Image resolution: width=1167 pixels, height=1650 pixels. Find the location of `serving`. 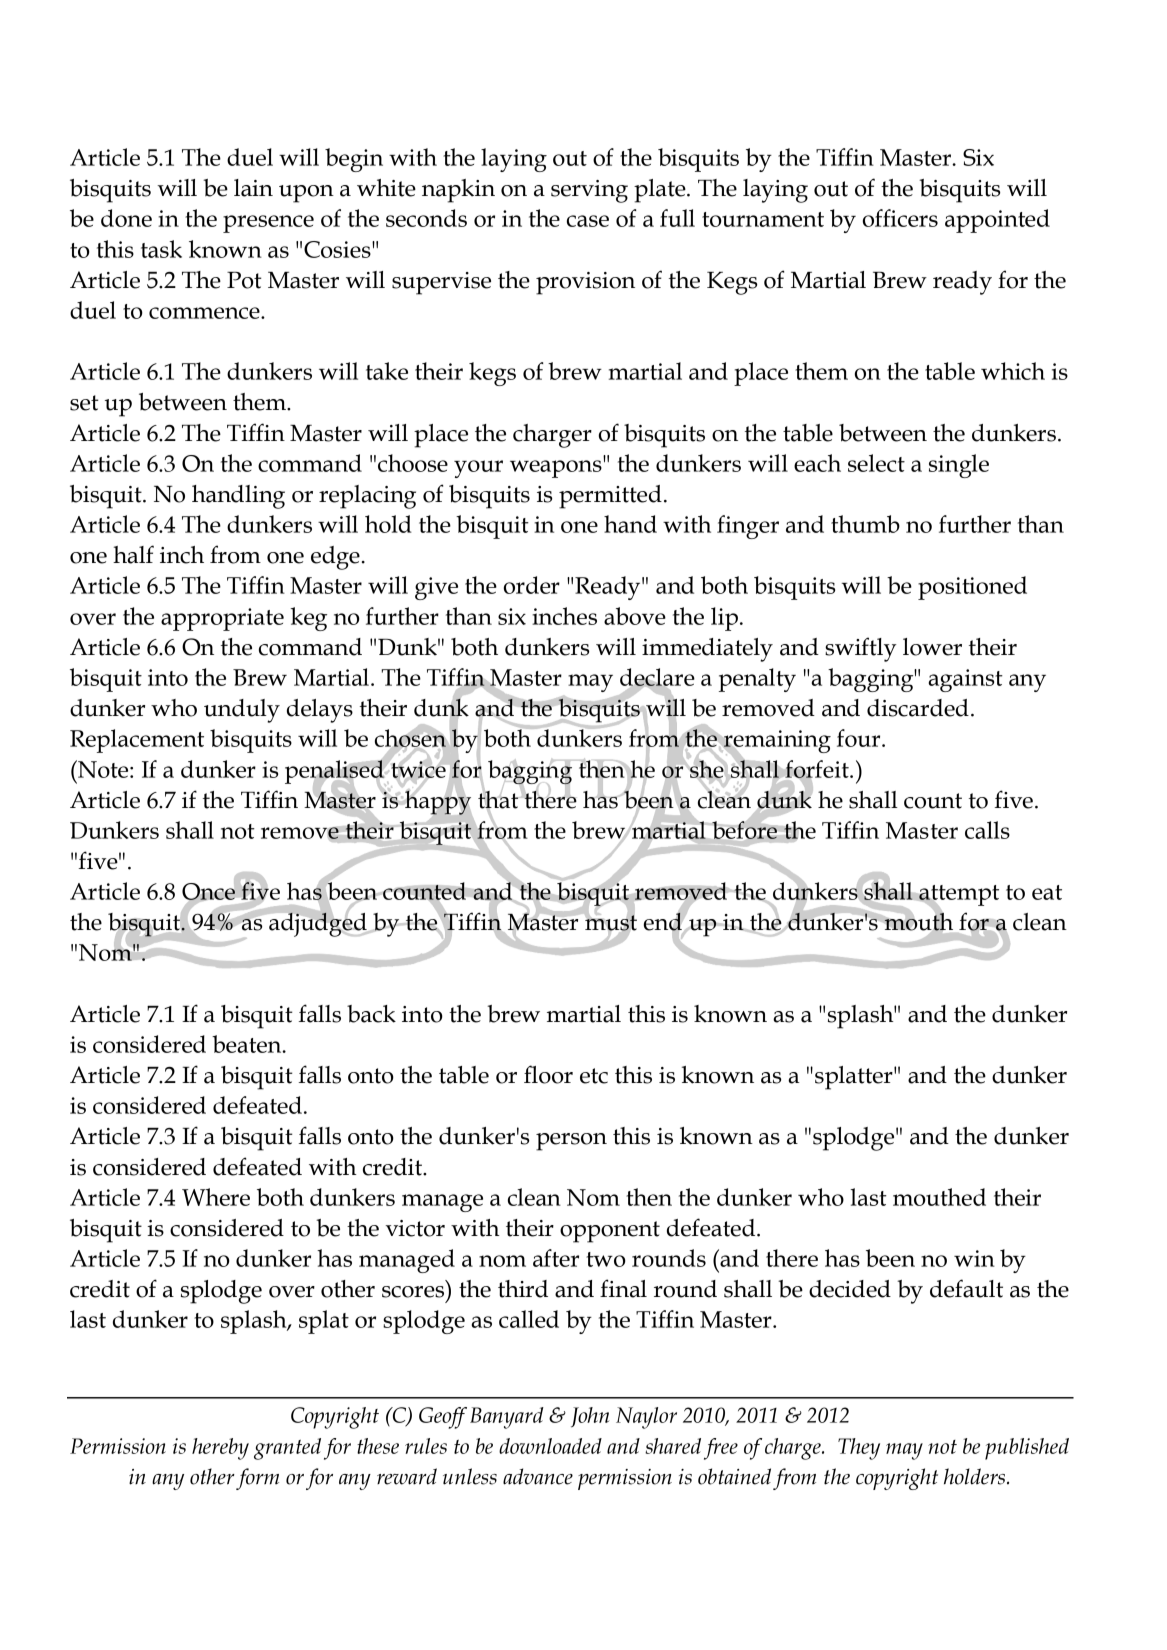

serving is located at coordinates (589, 191).
